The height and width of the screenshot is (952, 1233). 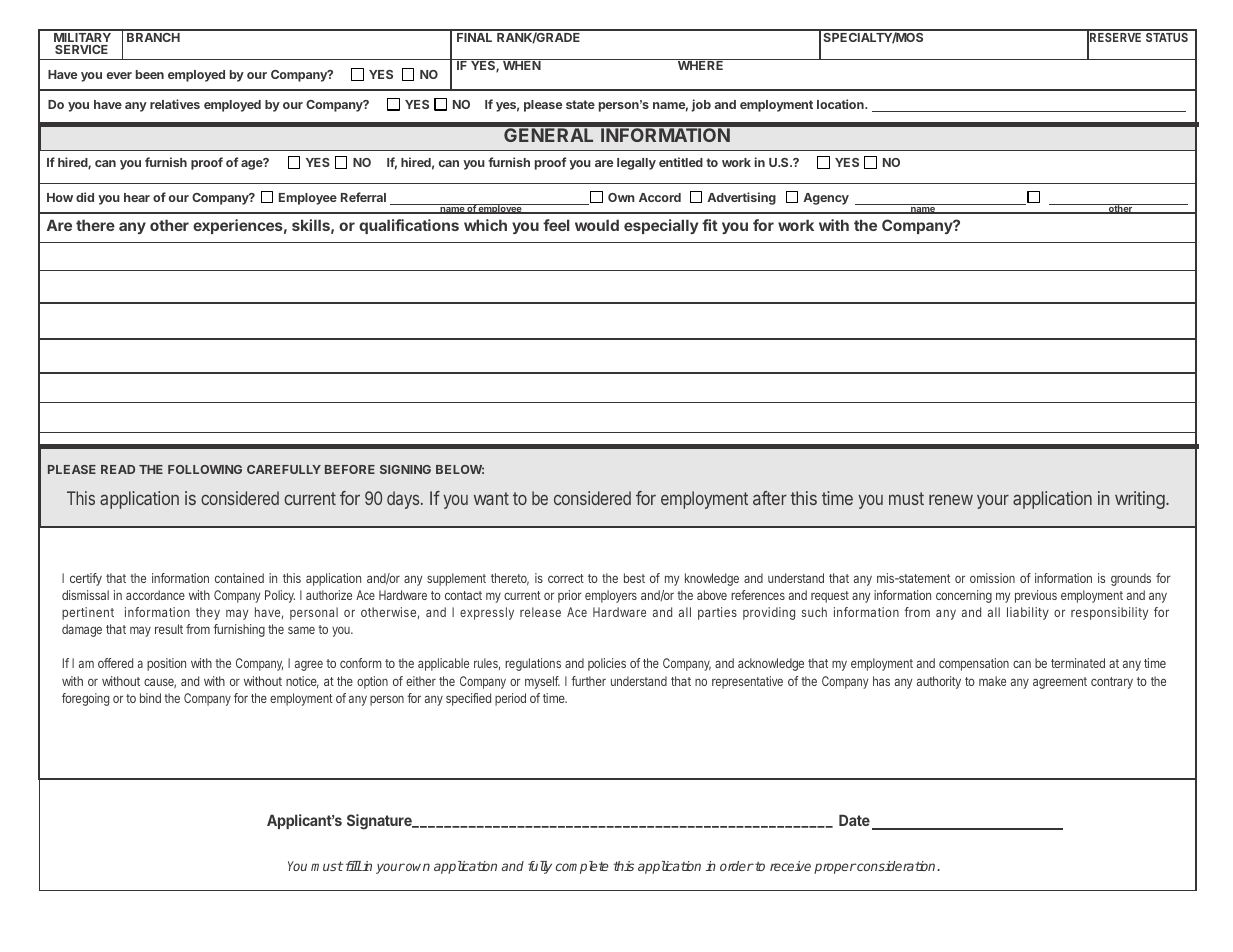 What do you see at coordinates (841, 104) in the screenshot?
I see `location` at bounding box center [841, 104].
